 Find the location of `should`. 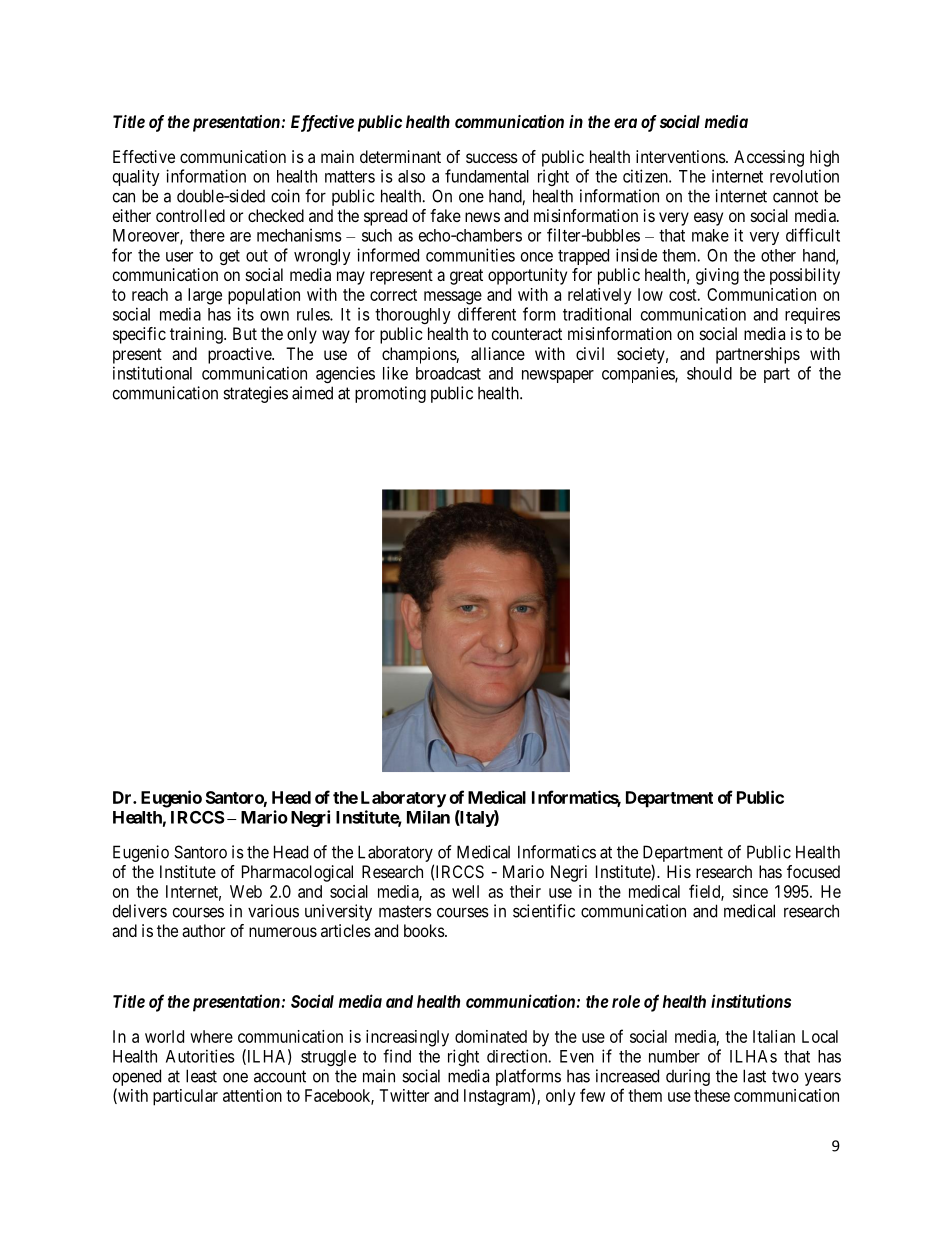

should is located at coordinates (709, 373).
